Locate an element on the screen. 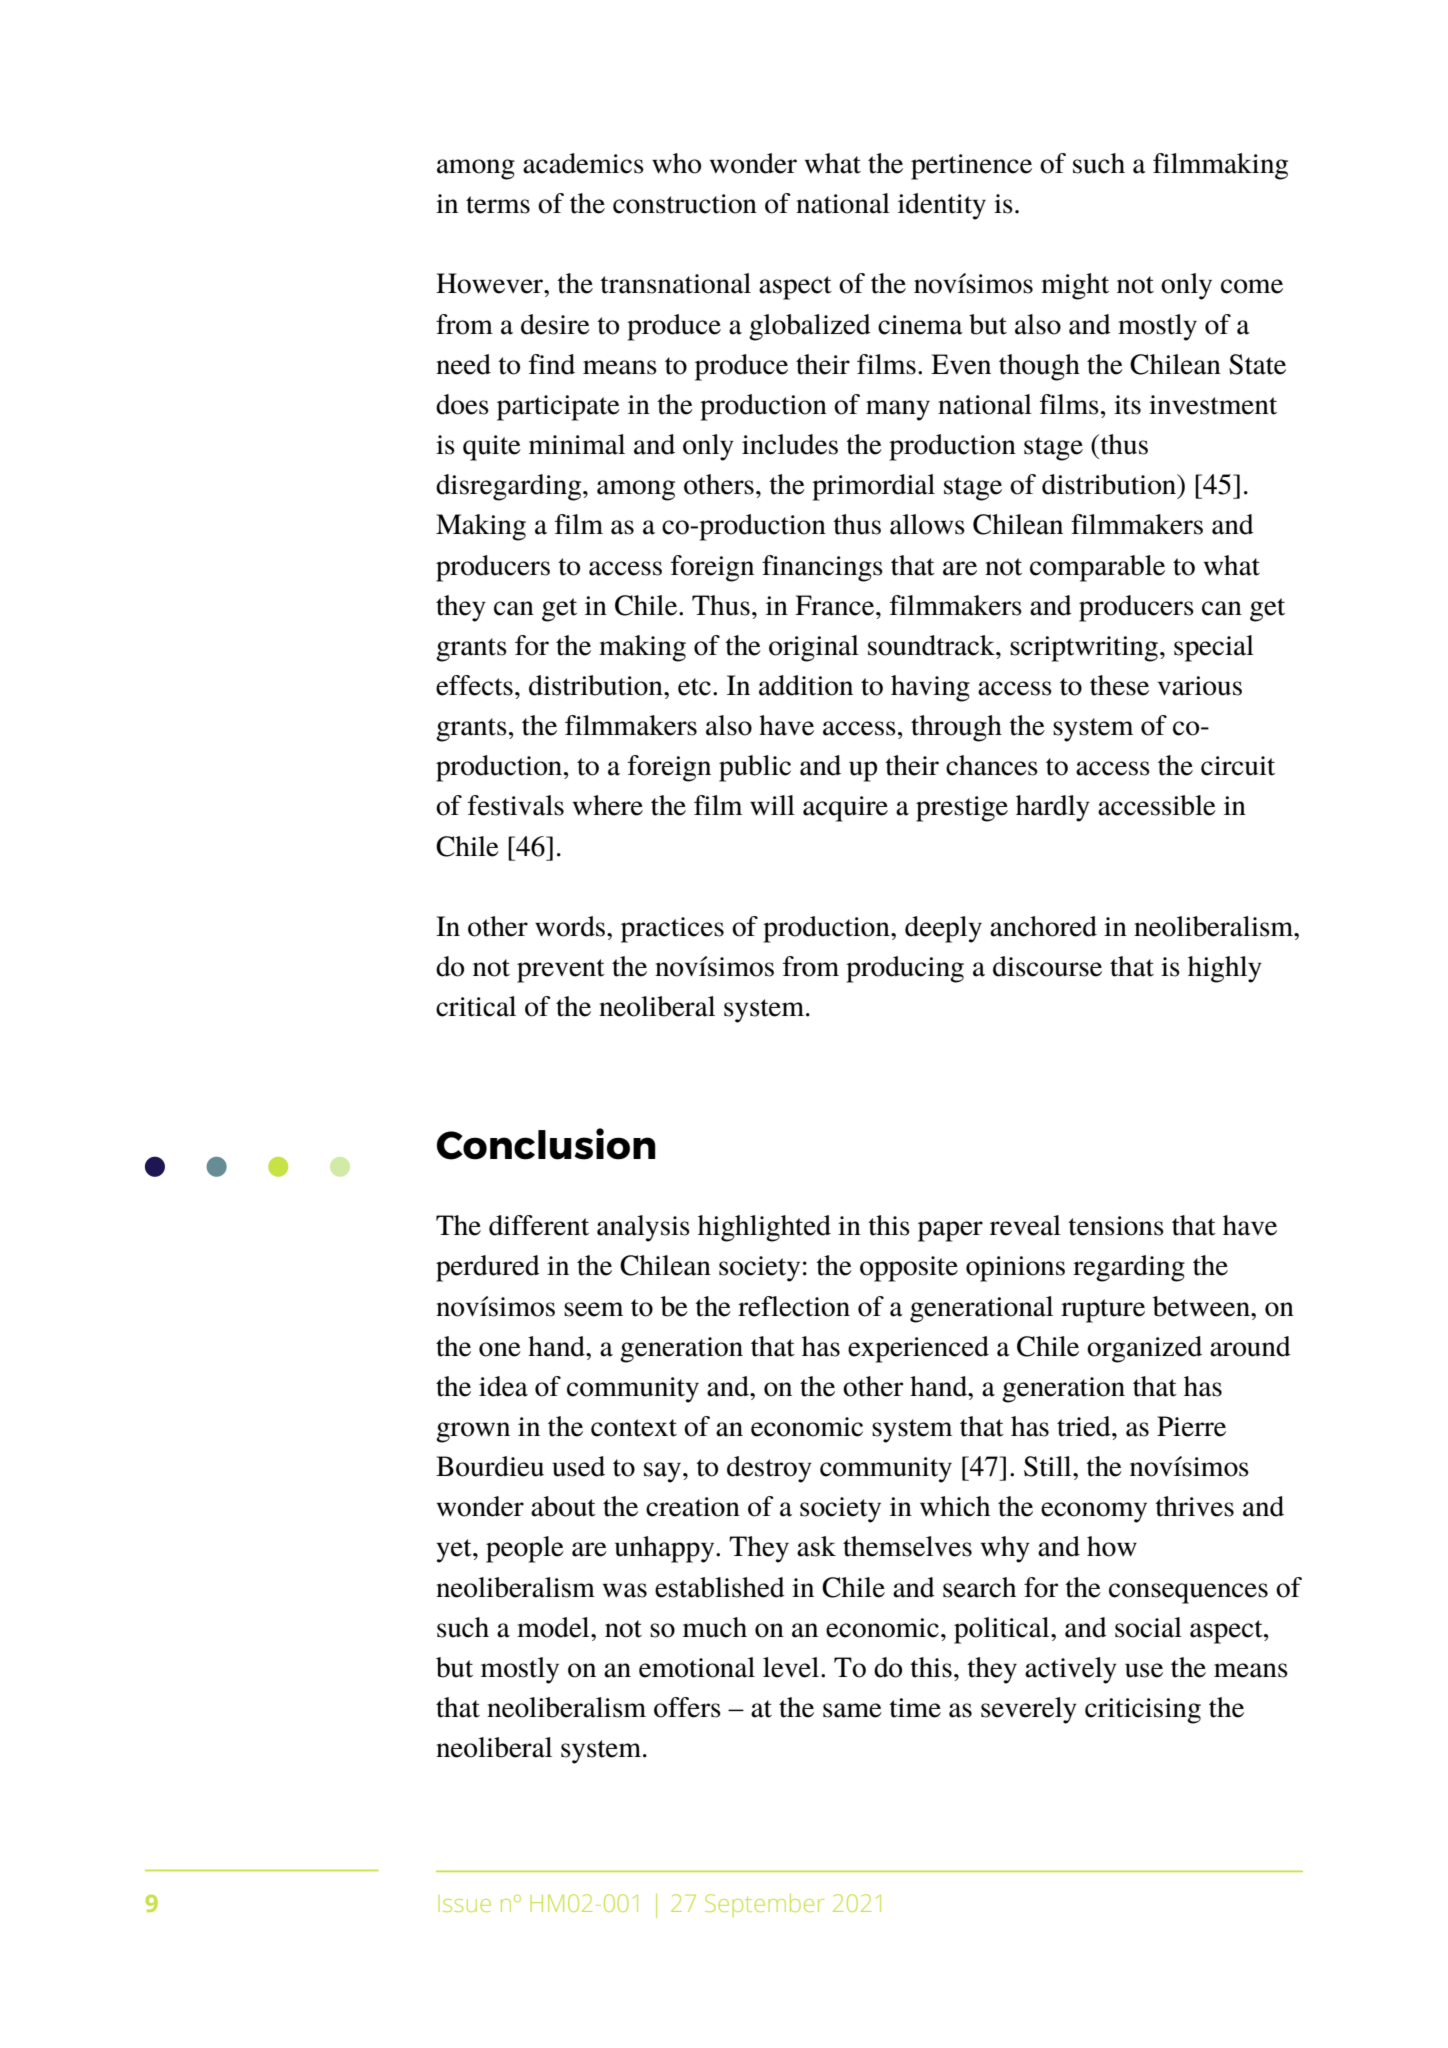  festivals is located at coordinates (516, 805).
